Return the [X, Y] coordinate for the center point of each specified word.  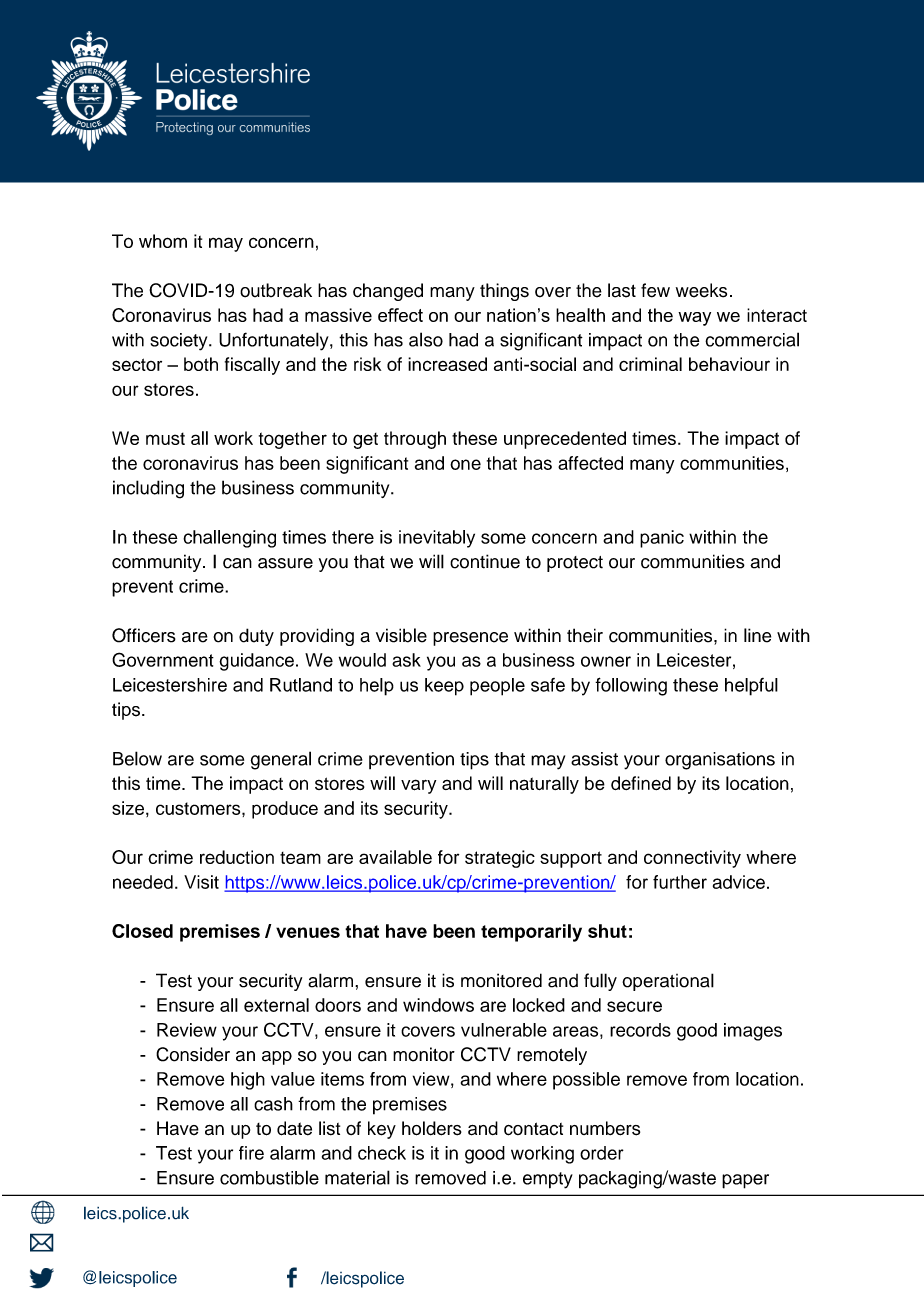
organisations [720, 761]
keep [444, 687]
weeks [701, 290]
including [148, 489]
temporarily [531, 933]
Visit [201, 882]
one [465, 464]
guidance [256, 662]
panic [662, 539]
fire [251, 1153]
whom [163, 241]
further [680, 882]
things [504, 292]
